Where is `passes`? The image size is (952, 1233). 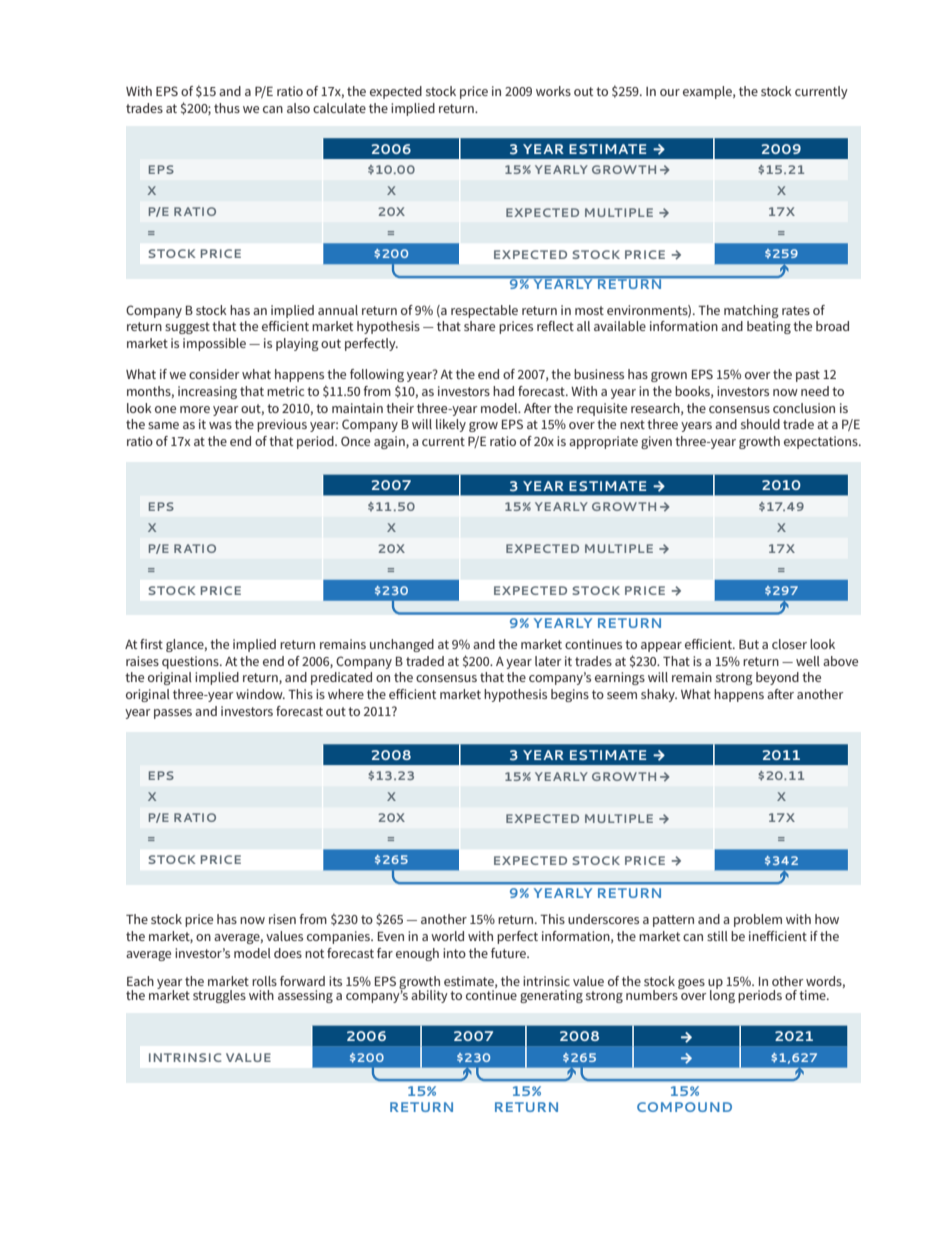
passes is located at coordinates (173, 714).
